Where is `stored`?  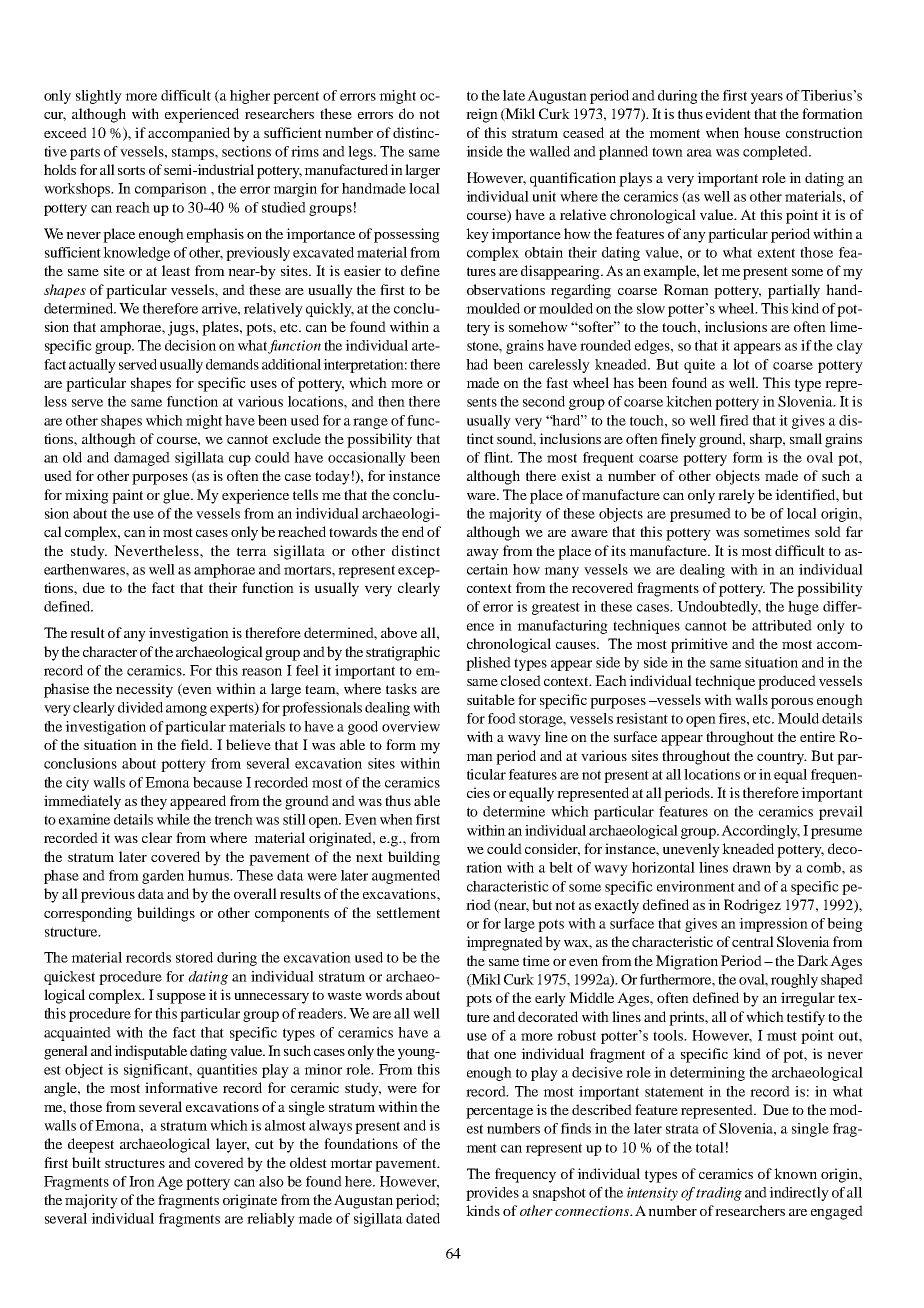 stored is located at coordinates (194, 957).
